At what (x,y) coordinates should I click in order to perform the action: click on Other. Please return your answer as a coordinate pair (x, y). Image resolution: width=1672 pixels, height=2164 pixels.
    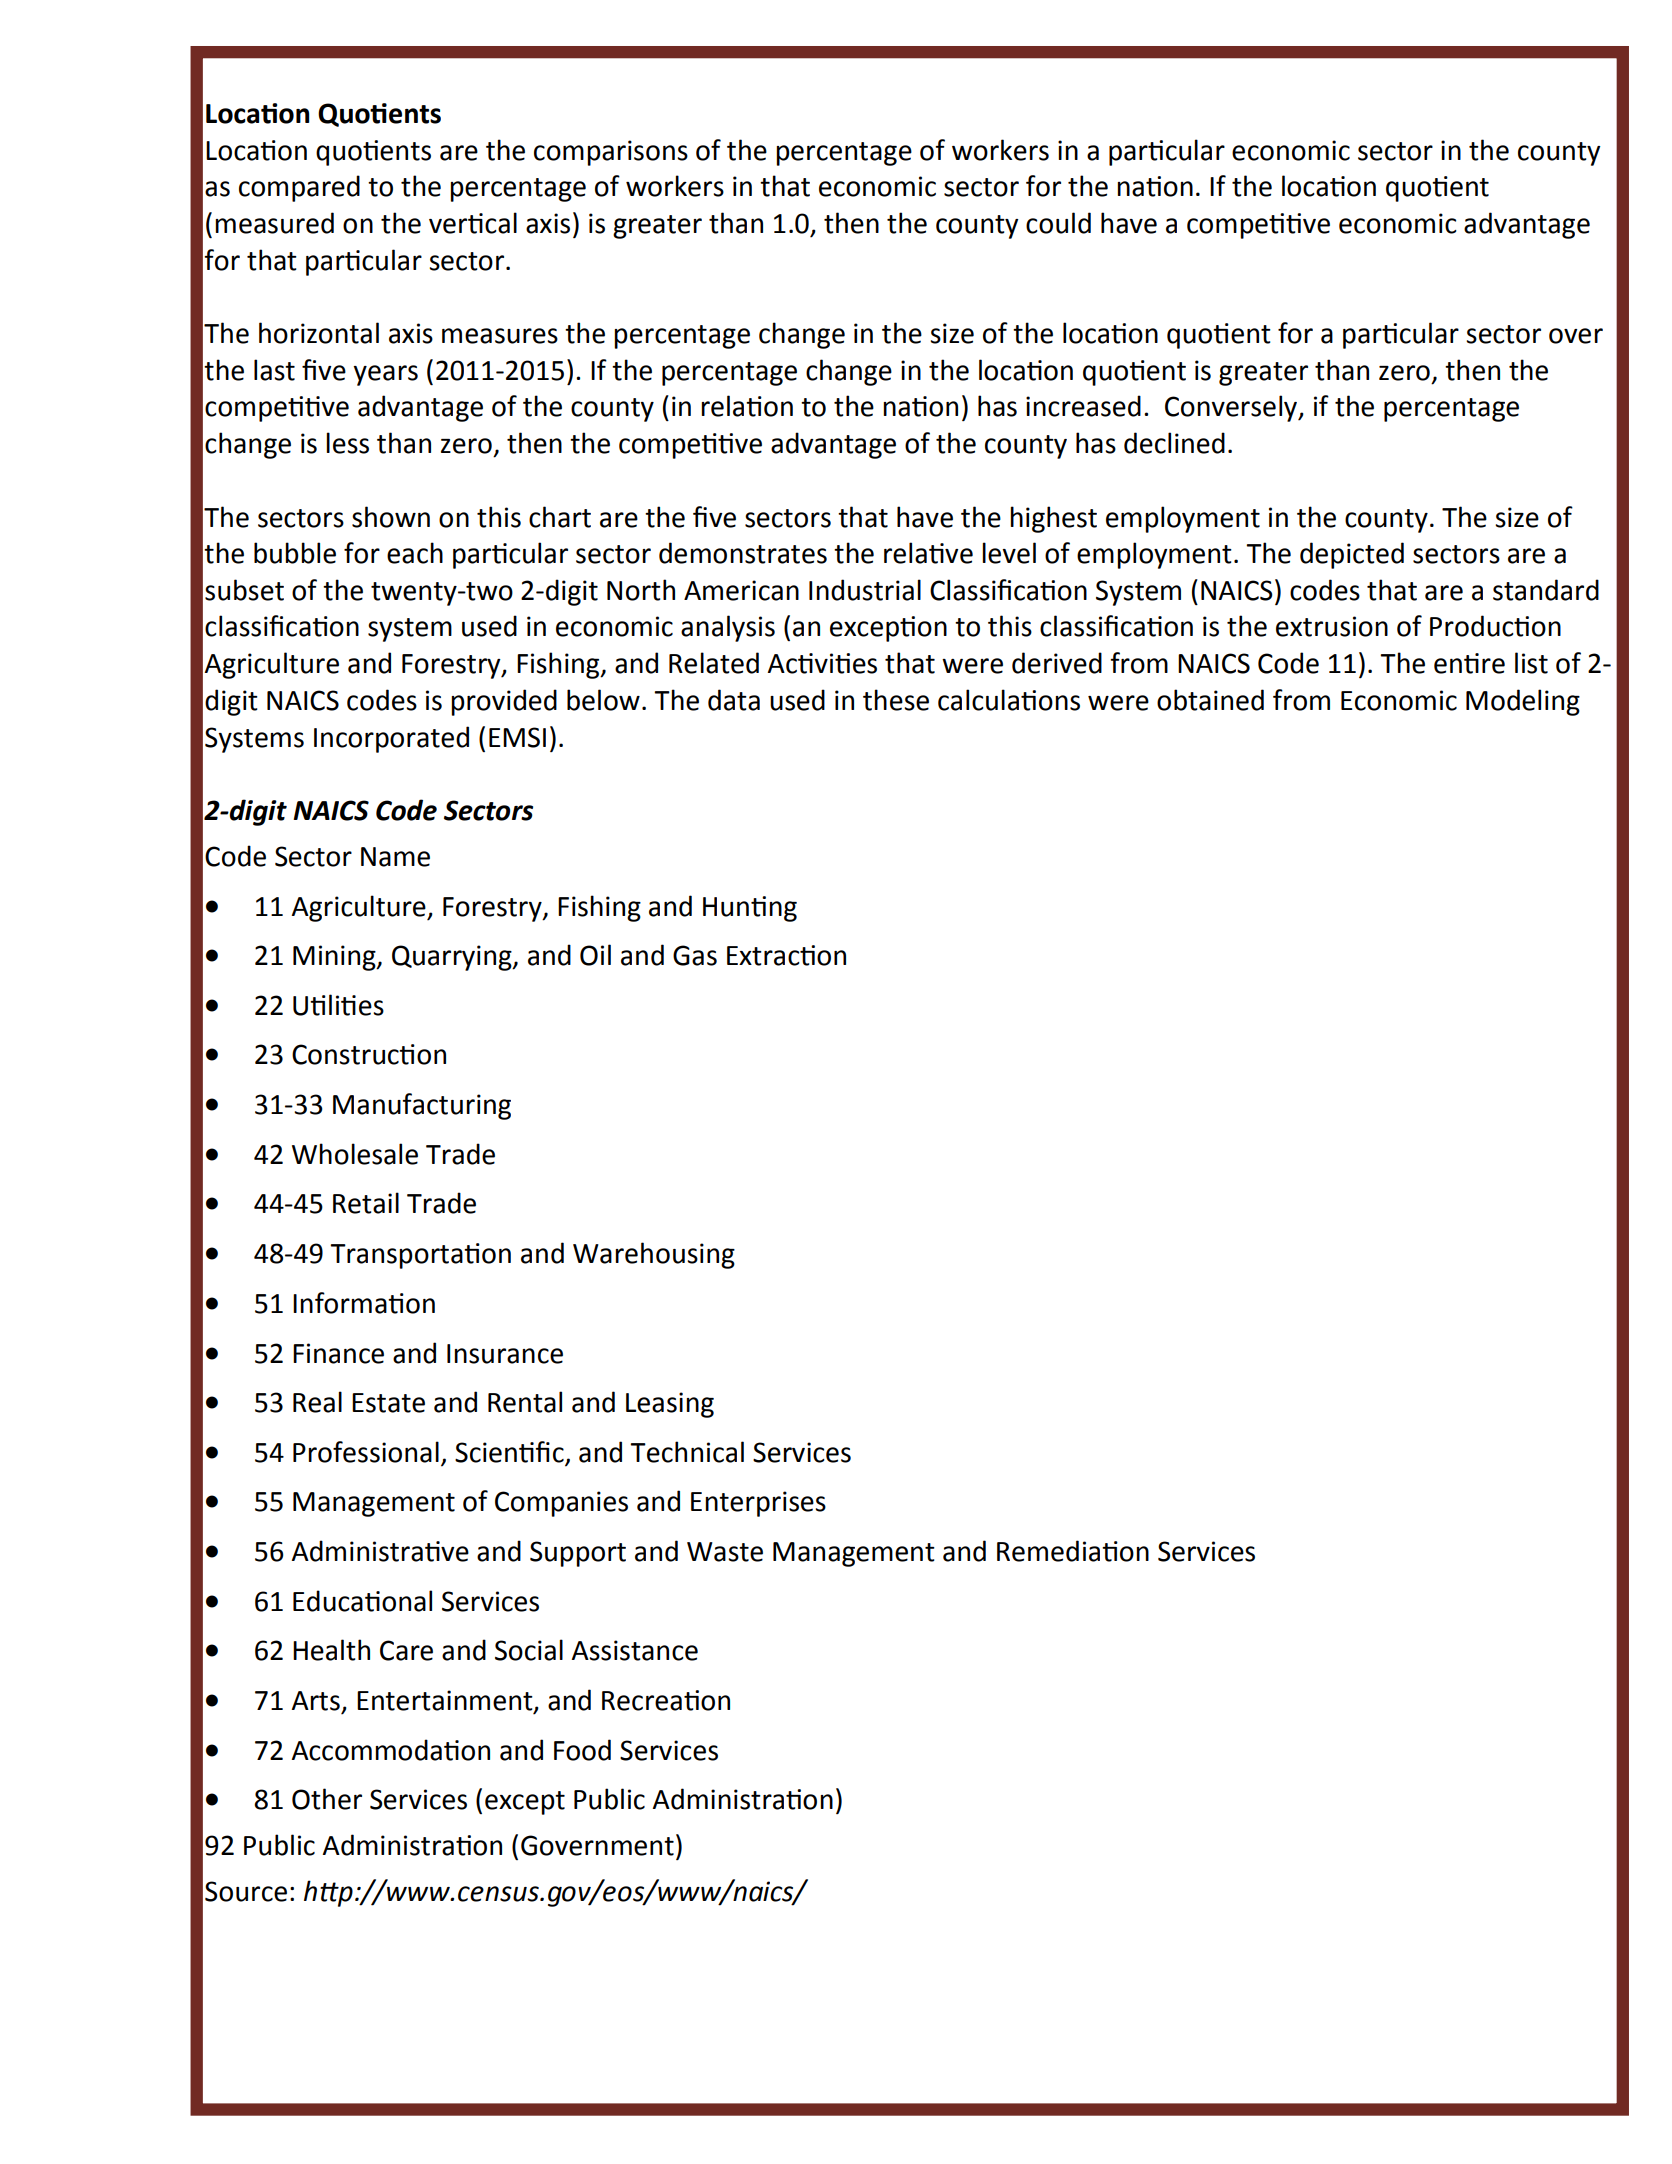
    Looking at the image, I should click on (327, 1799).
